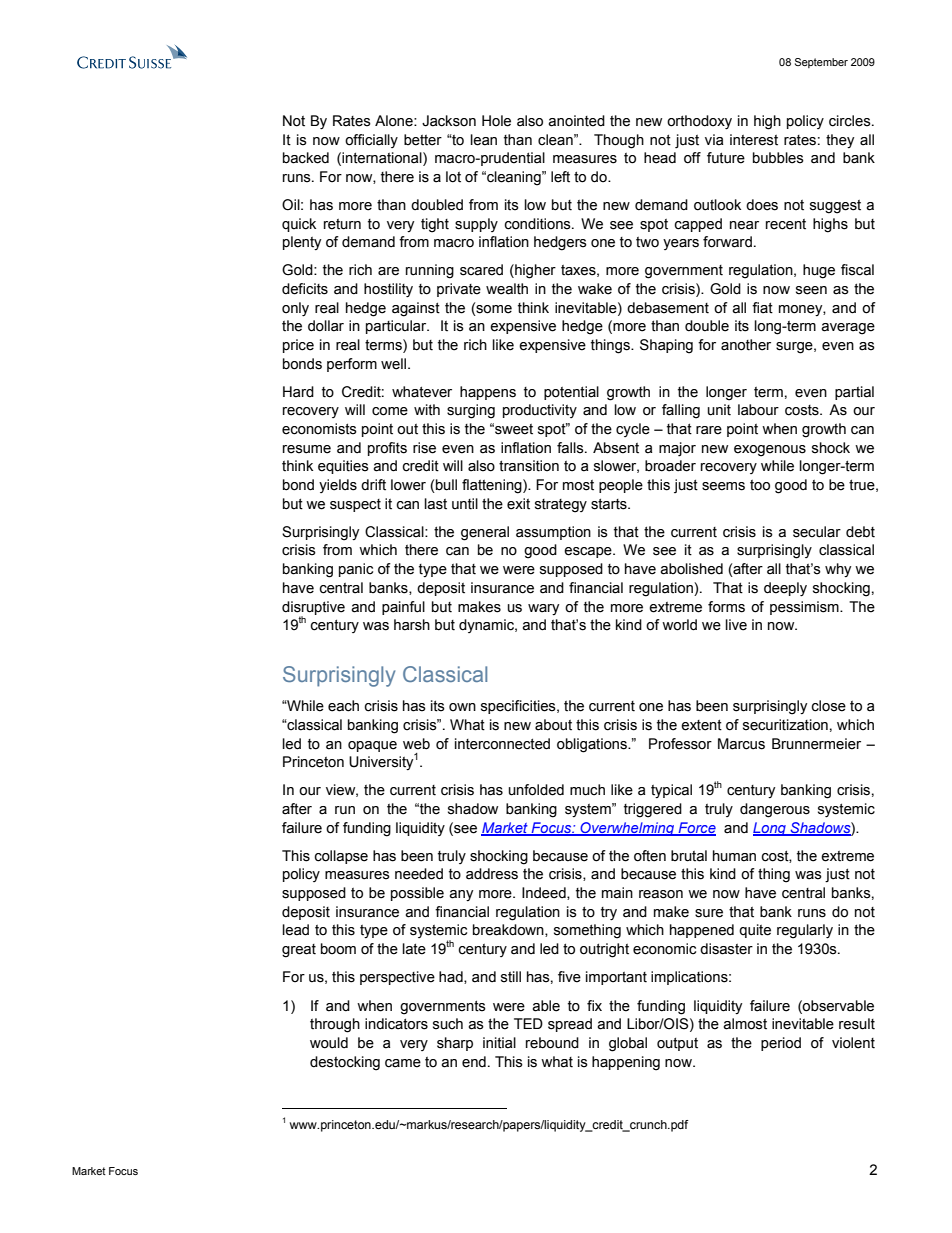 The image size is (952, 1233). Describe the element at coordinates (589, 552) in the screenshot. I see `escape` at that location.
